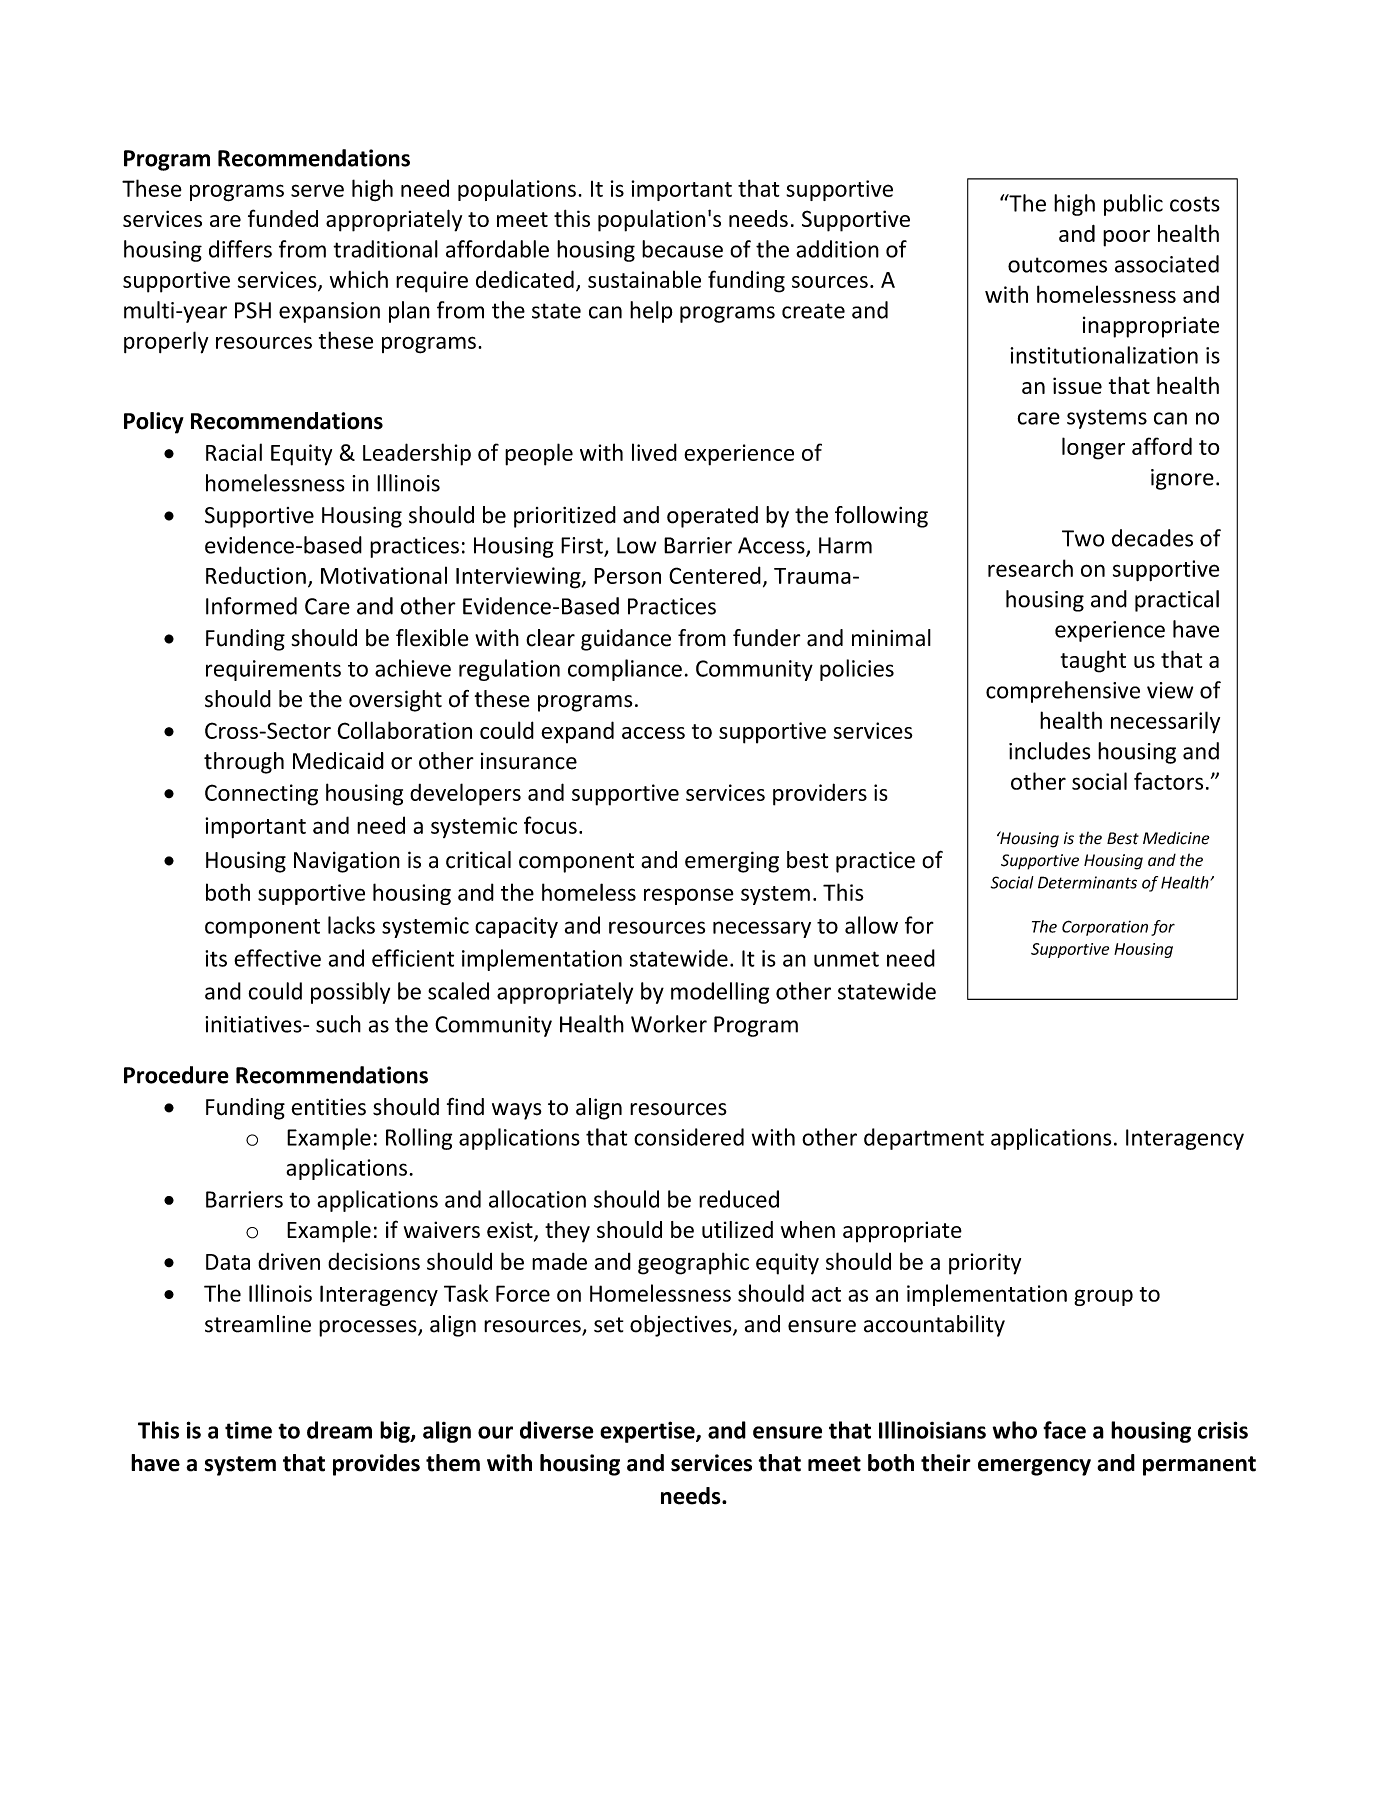 The width and height of the screenshot is (1387, 1795). Describe the element at coordinates (682, 249) in the screenshot. I see `because` at that location.
